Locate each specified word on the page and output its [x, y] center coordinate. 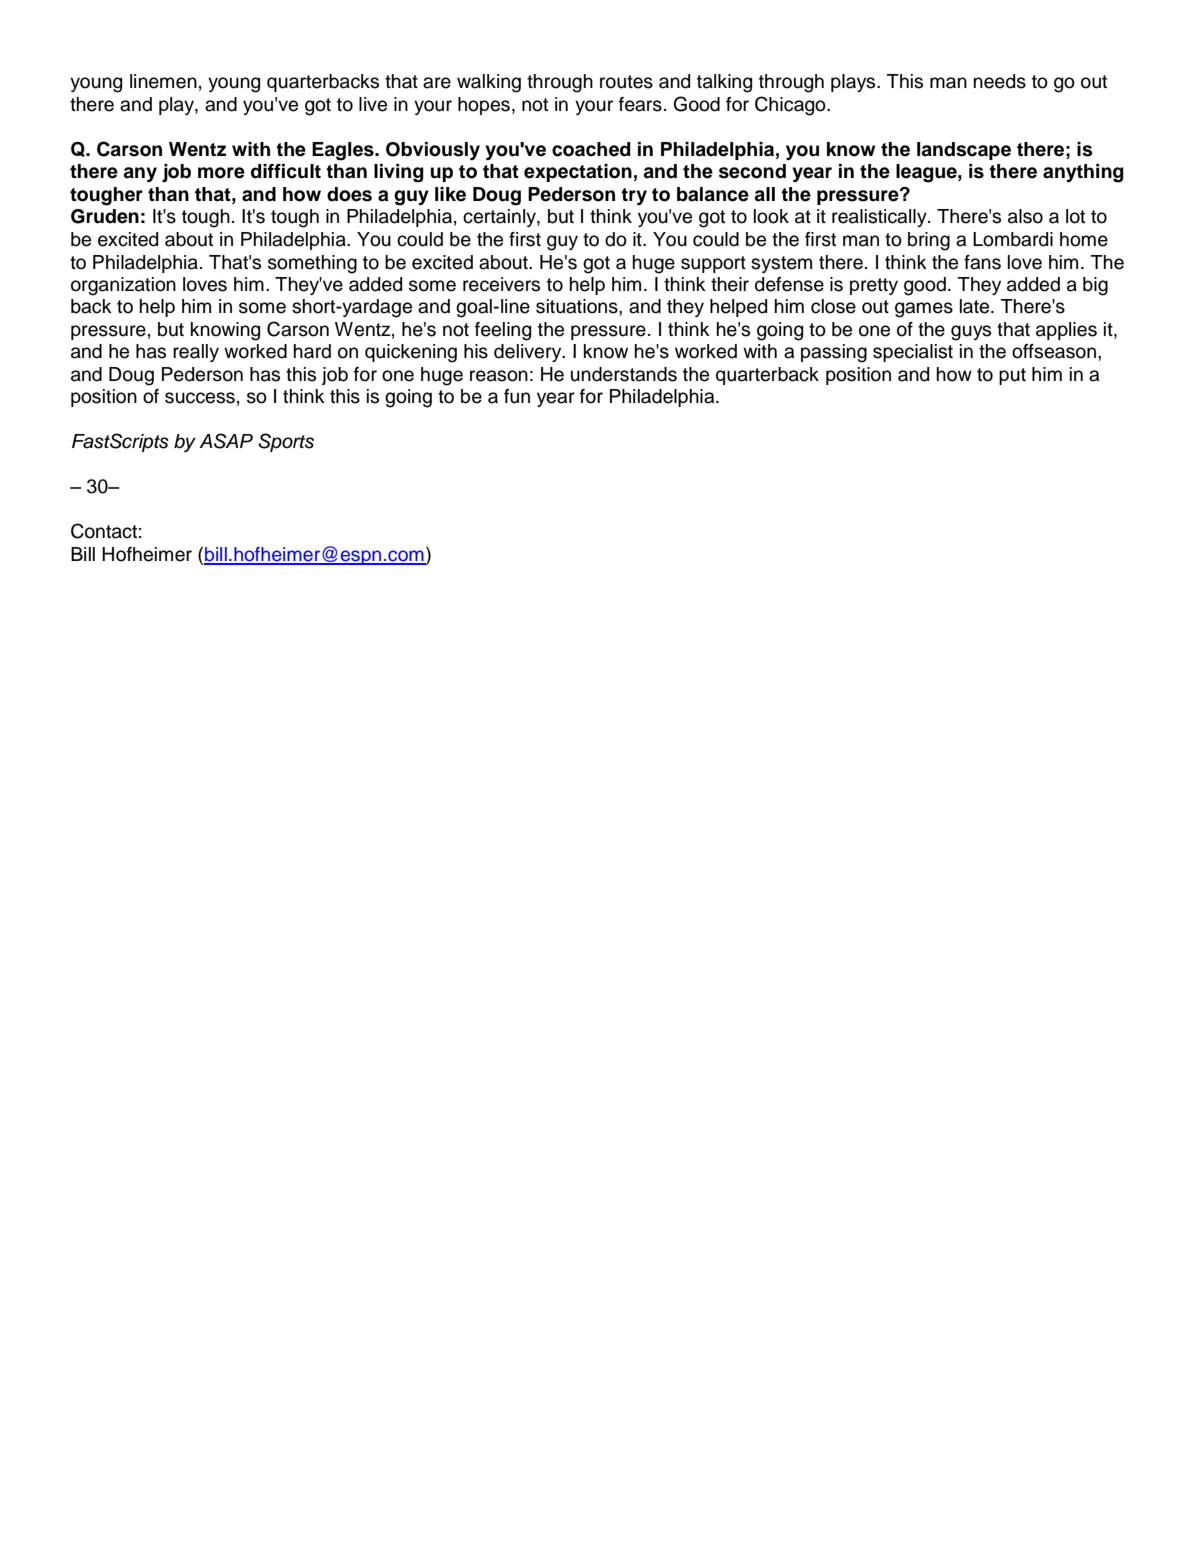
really [196, 353]
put [1012, 376]
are [437, 83]
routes [626, 82]
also [1025, 216]
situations [578, 306]
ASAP [226, 441]
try [634, 196]
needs [1000, 81]
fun [517, 396]
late [976, 306]
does [349, 194]
